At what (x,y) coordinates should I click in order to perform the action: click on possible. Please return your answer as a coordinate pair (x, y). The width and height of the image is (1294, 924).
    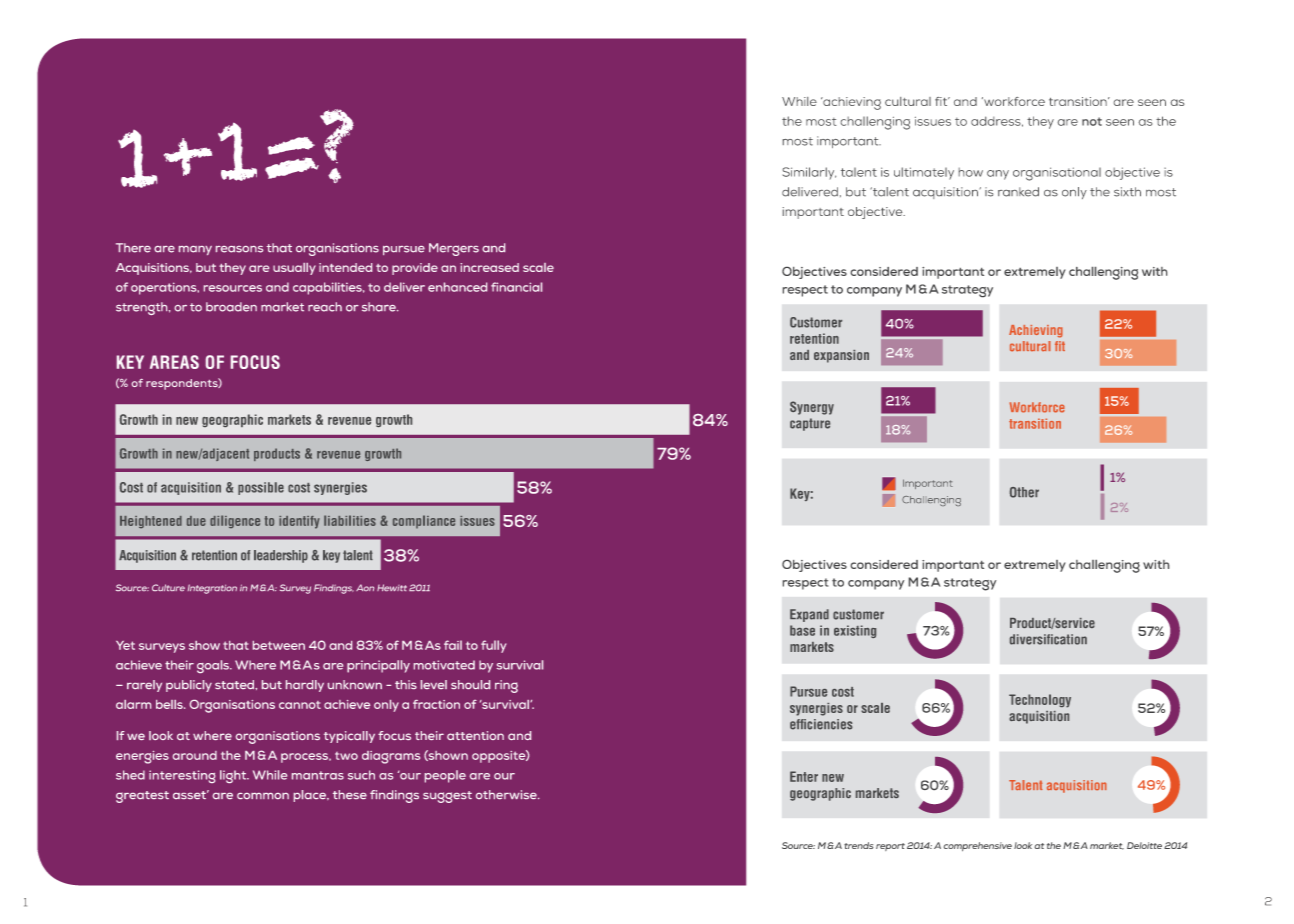
    Looking at the image, I should click on (261, 488).
